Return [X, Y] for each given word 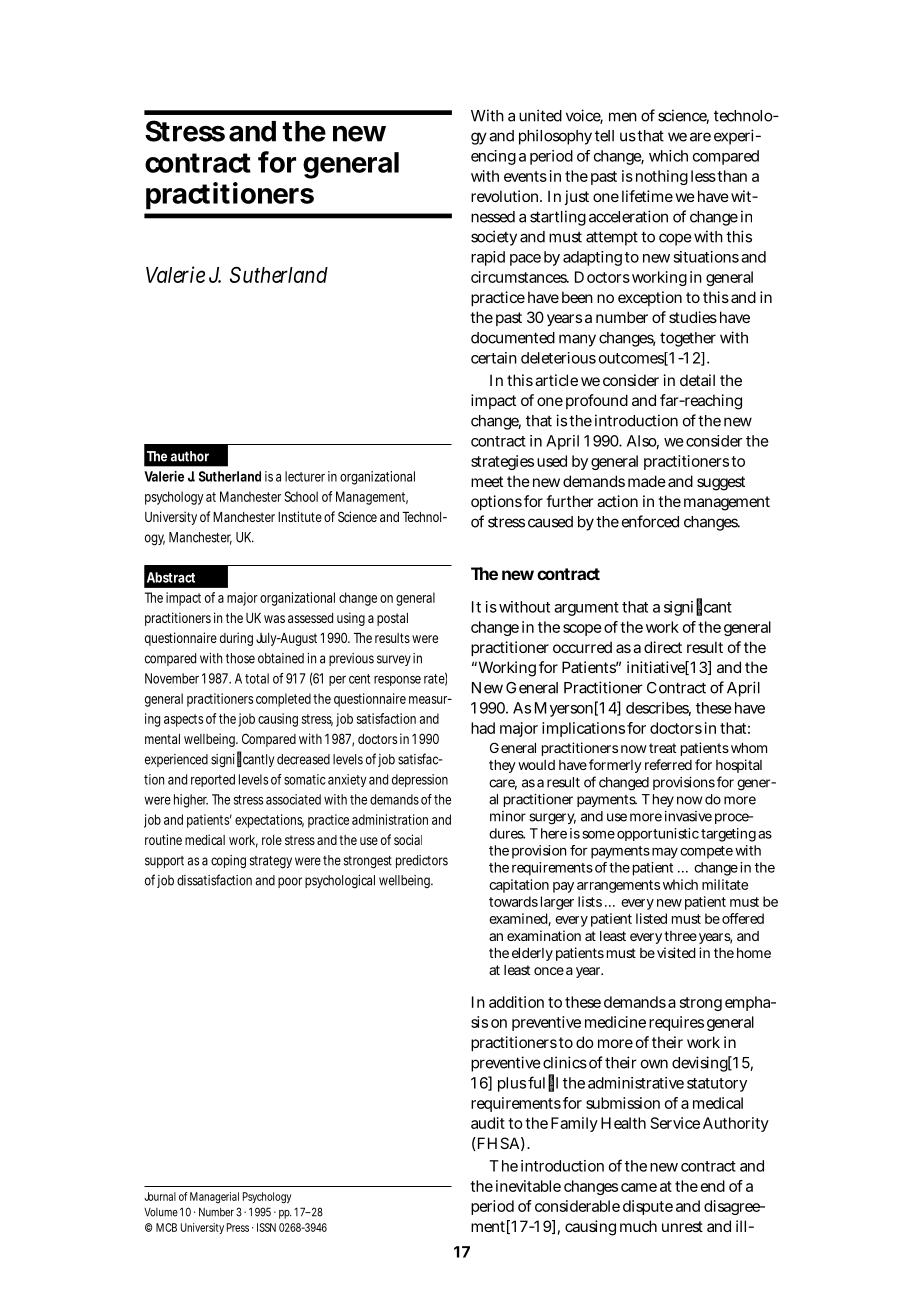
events [525, 176]
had [483, 728]
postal [392, 619]
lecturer [305, 476]
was [274, 619]
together [688, 339]
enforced [650, 521]
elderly [532, 954]
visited [675, 952]
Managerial [214, 1197]
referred [668, 764]
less [703, 176]
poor [290, 882]
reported [213, 780]
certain [494, 358]
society [494, 238]
